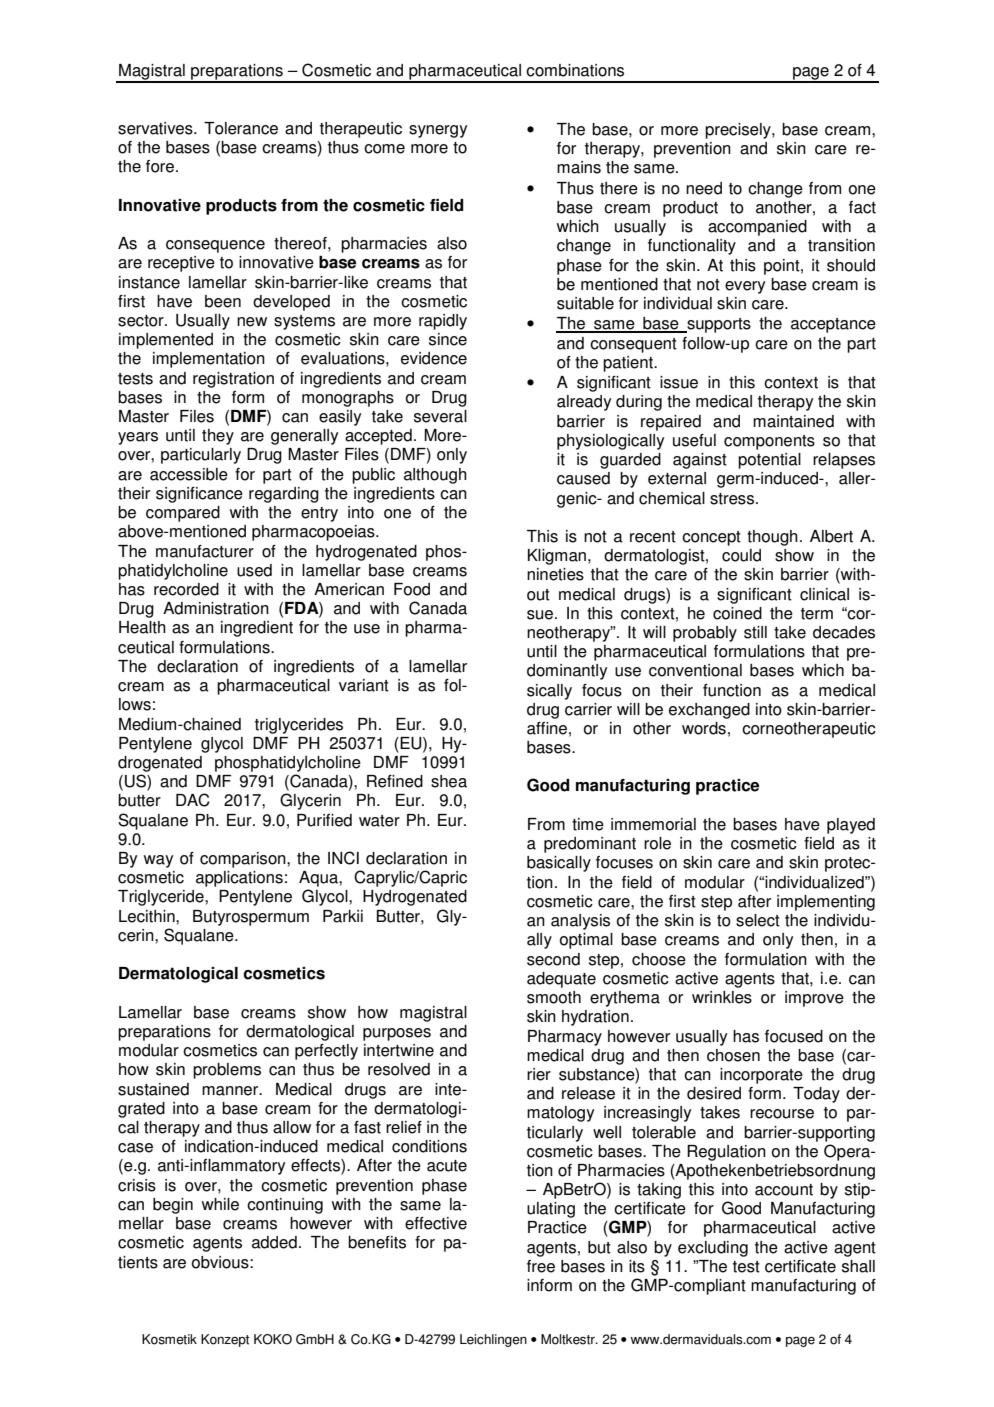 This document has height=1407, width=994. What do you see at coordinates (438, 131) in the document?
I see `synergy` at bounding box center [438, 131].
